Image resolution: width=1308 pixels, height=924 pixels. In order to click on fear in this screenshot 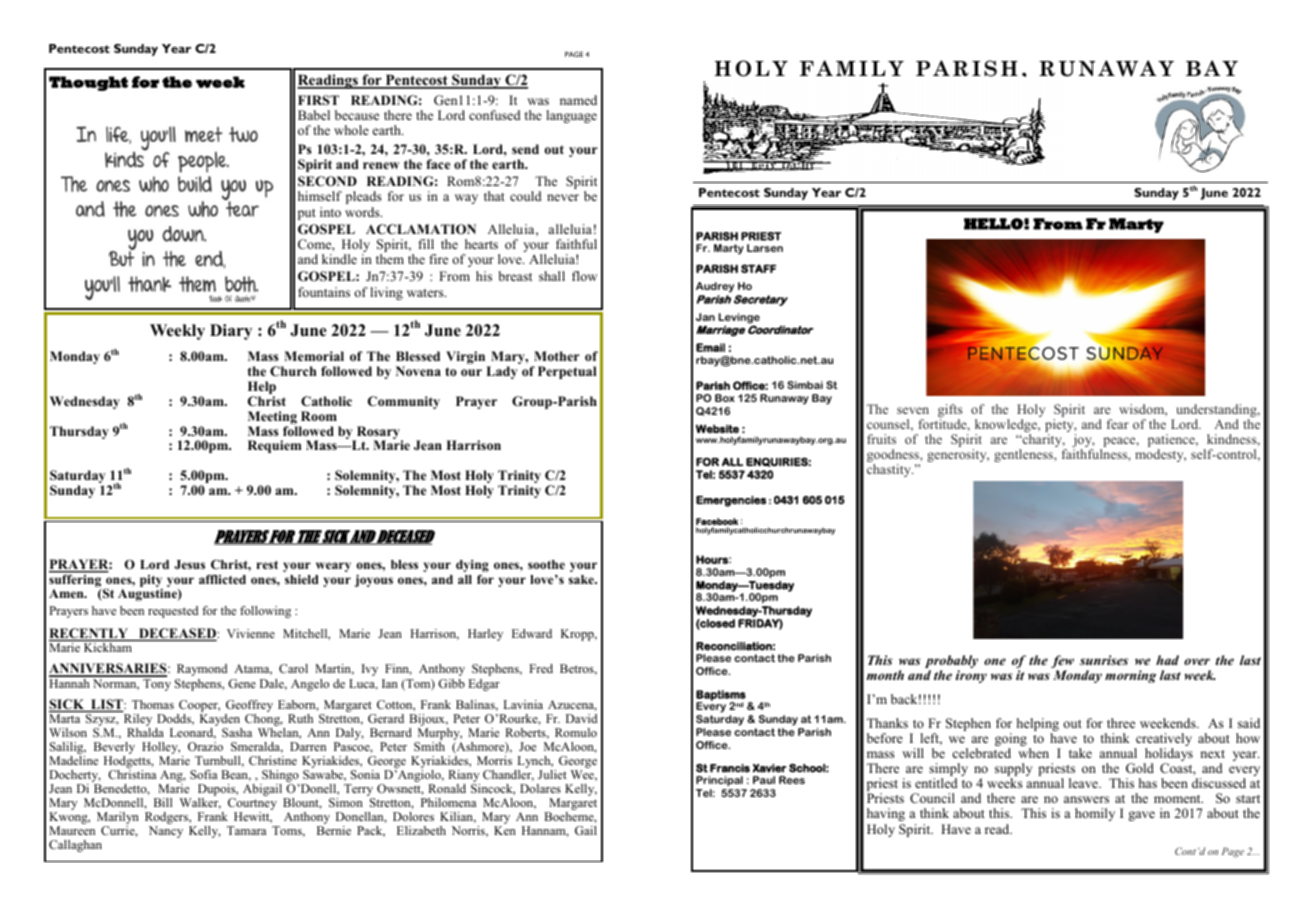, I will do `click(1118, 424)`.
